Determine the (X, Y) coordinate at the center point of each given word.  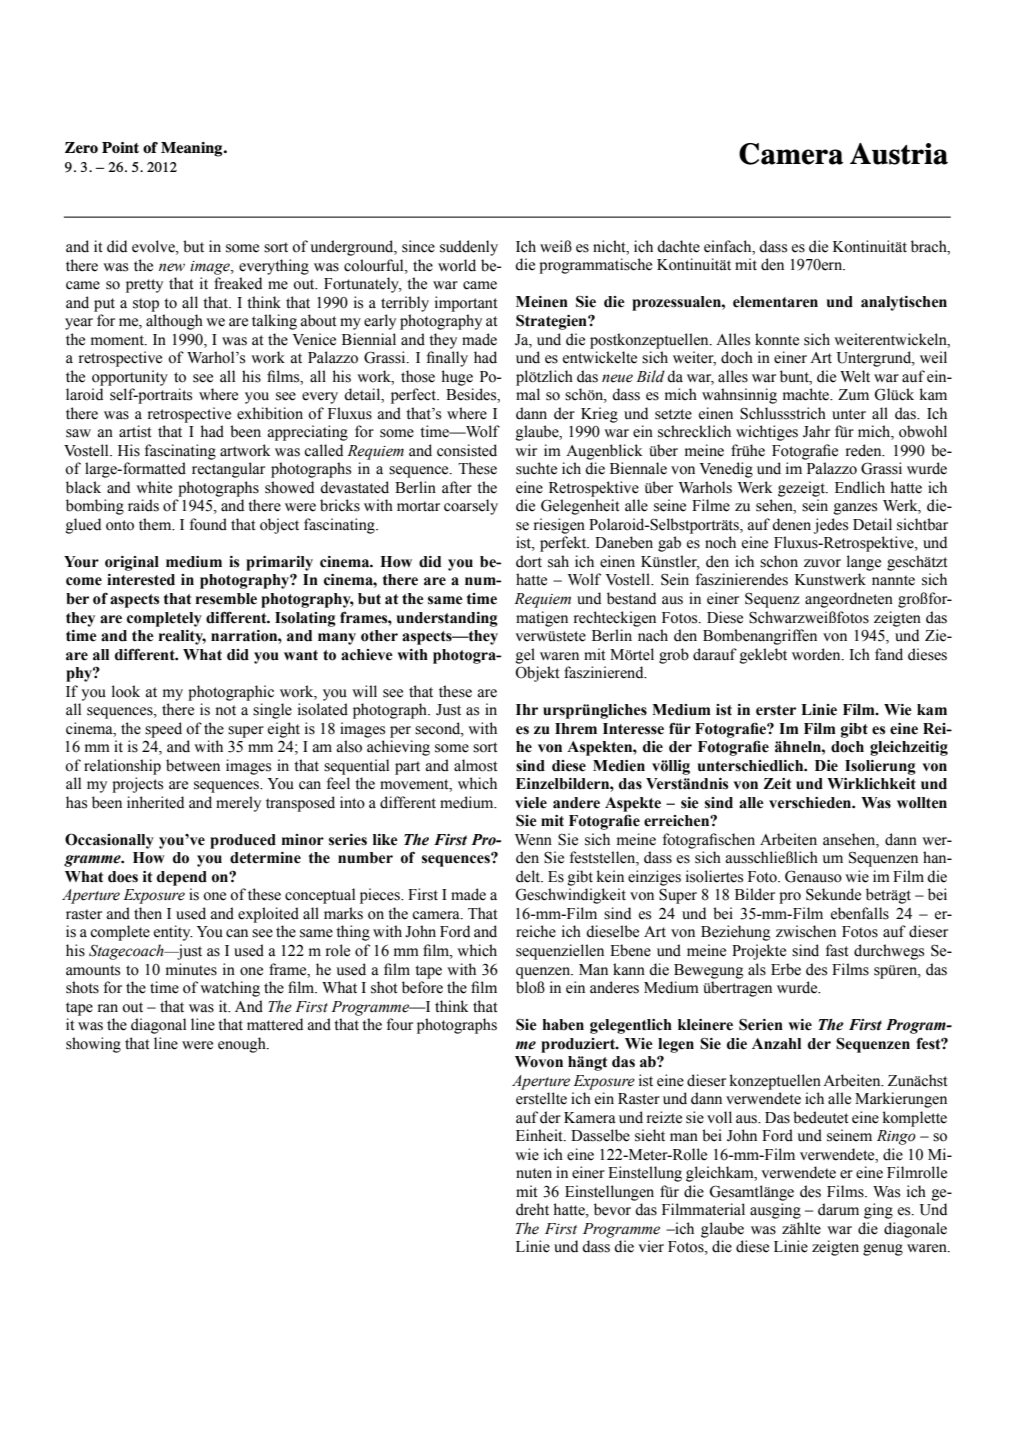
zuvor (822, 563)
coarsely (471, 507)
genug (883, 1250)
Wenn (533, 840)
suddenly (469, 248)
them (156, 524)
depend (182, 878)
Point (120, 147)
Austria (899, 154)
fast (837, 950)
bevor (612, 1209)
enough (243, 1045)
